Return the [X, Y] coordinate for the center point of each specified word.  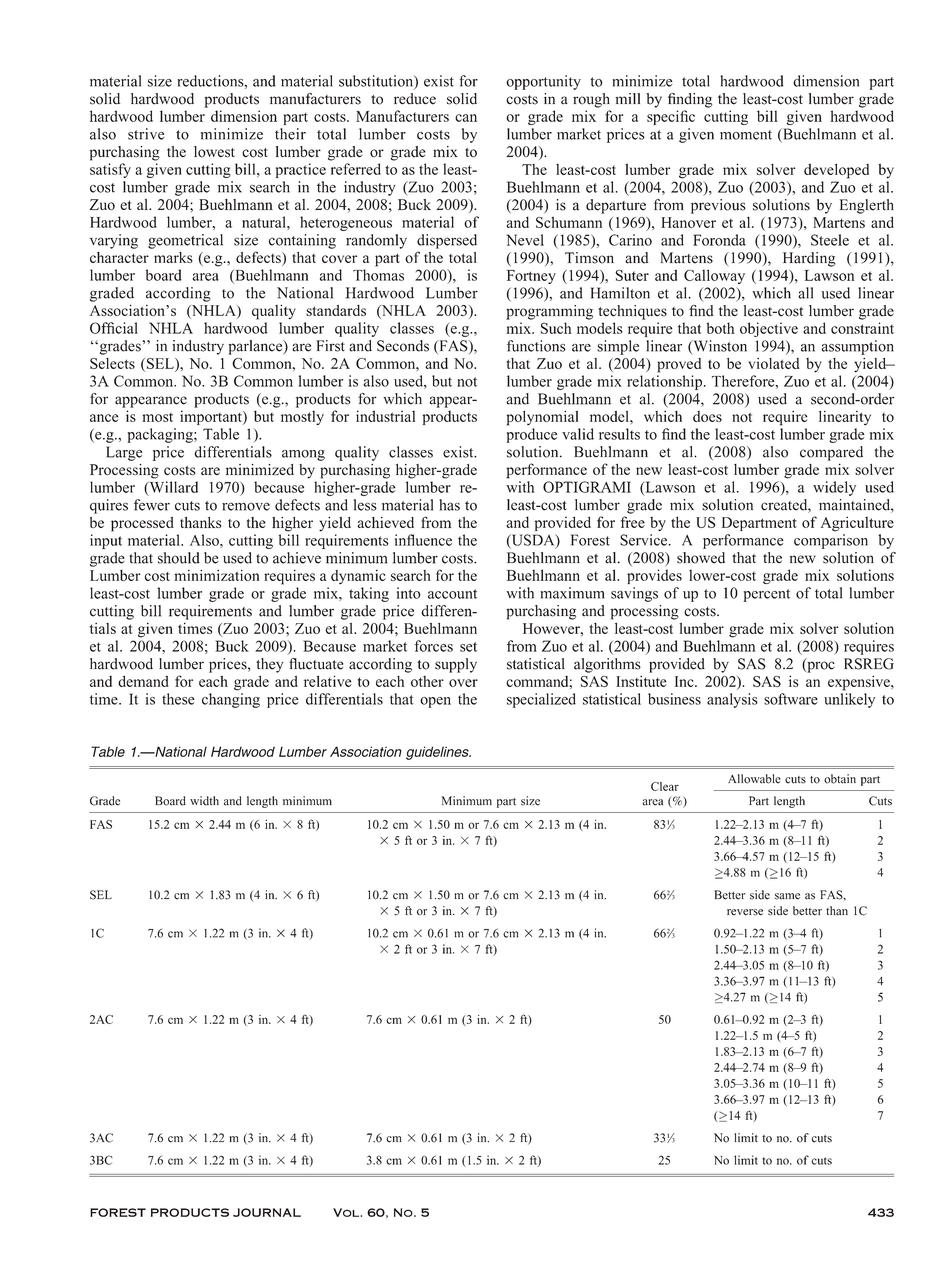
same [787, 896]
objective [769, 329]
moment [746, 135]
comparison [831, 541]
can [466, 118]
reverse [745, 912]
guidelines [438, 753]
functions [536, 346]
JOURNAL [267, 1212]
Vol [346, 1212]
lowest [214, 152]
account [452, 594]
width [204, 801]
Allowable [754, 779]
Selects [112, 363]
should [179, 558]
